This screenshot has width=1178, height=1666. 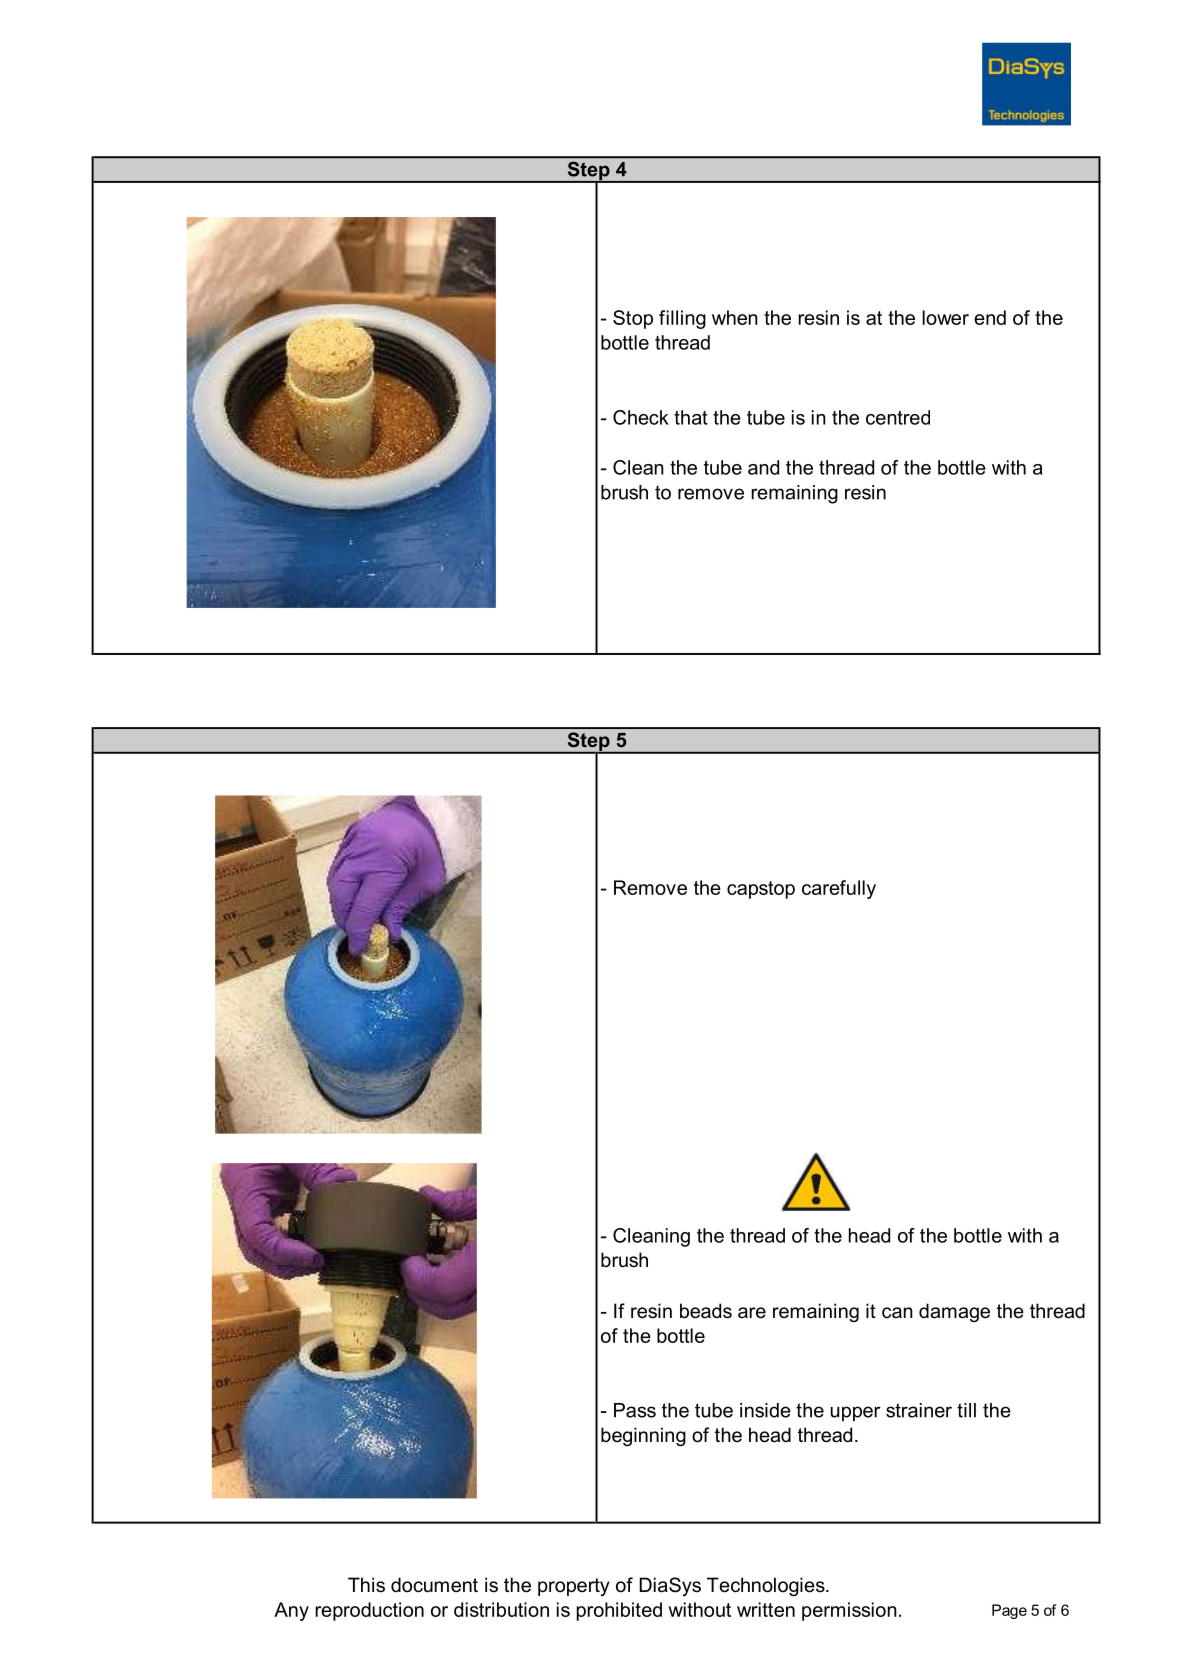 What do you see at coordinates (682, 319) in the screenshot?
I see `filling` at bounding box center [682, 319].
